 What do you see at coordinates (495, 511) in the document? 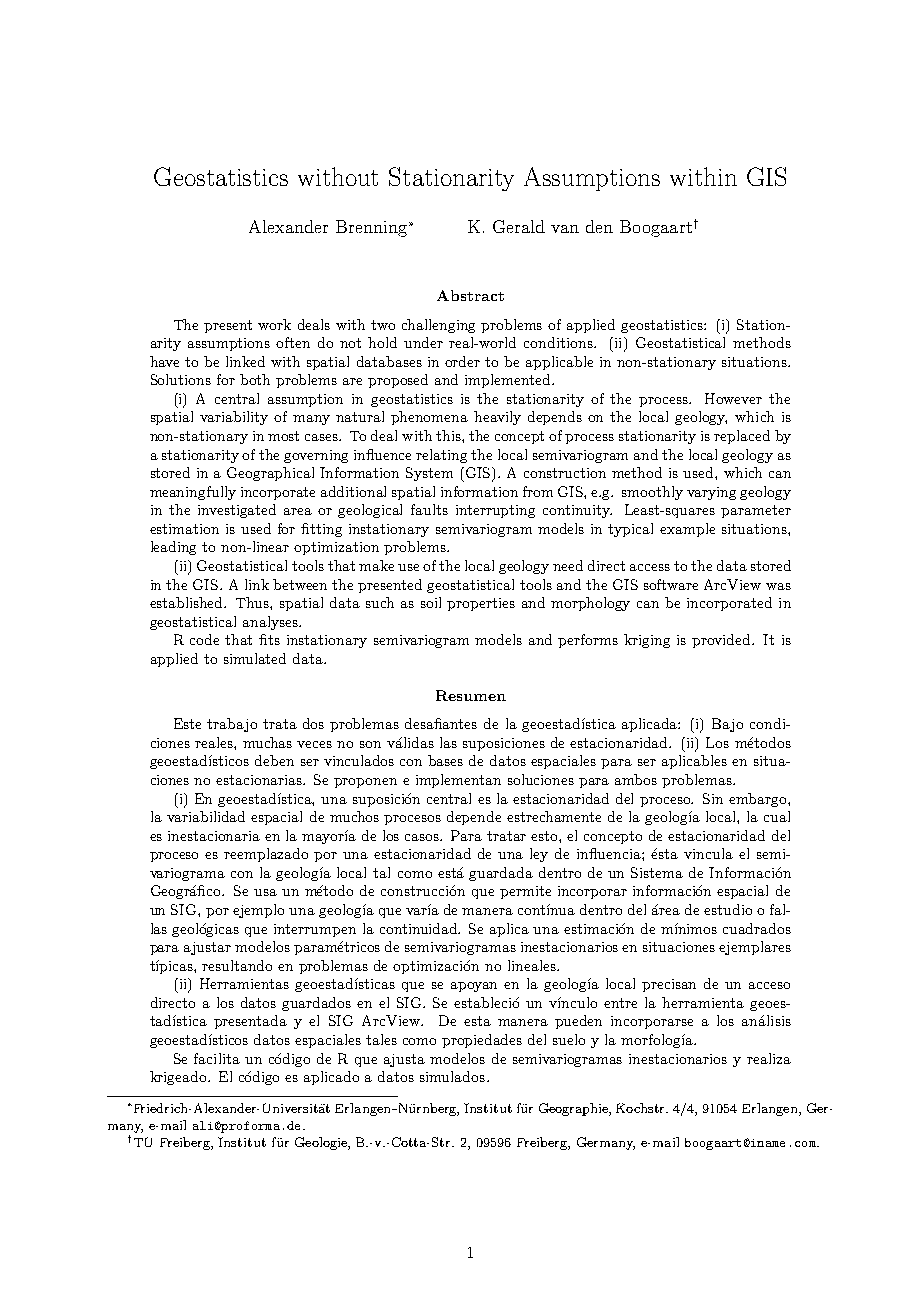
I see `interrupting` at bounding box center [495, 511].
